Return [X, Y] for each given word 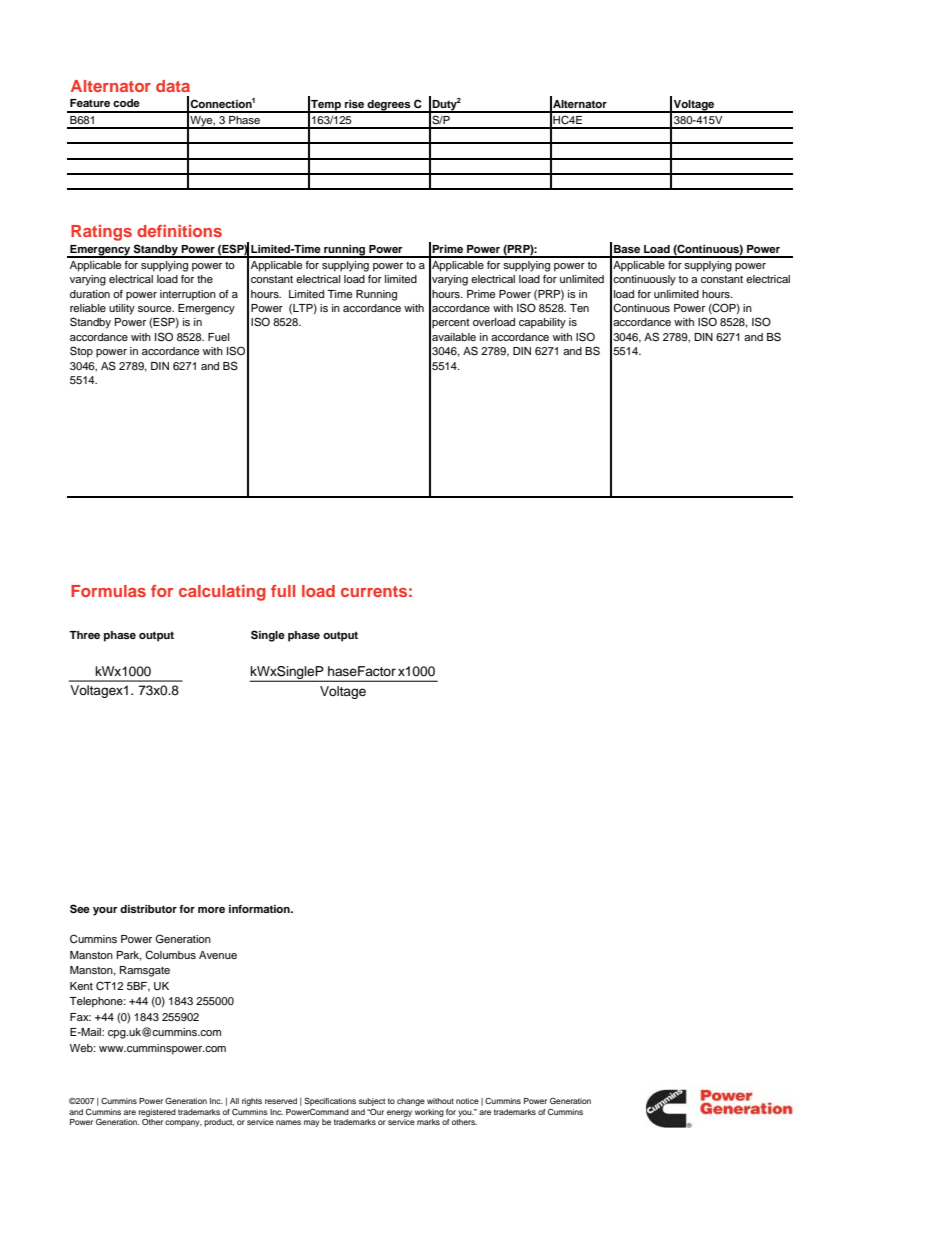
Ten [579, 308]
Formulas [108, 591]
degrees [389, 106]
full [283, 591]
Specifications [330, 1102]
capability [542, 323]
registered [157, 1113]
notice [467, 1101]
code [126, 103]
